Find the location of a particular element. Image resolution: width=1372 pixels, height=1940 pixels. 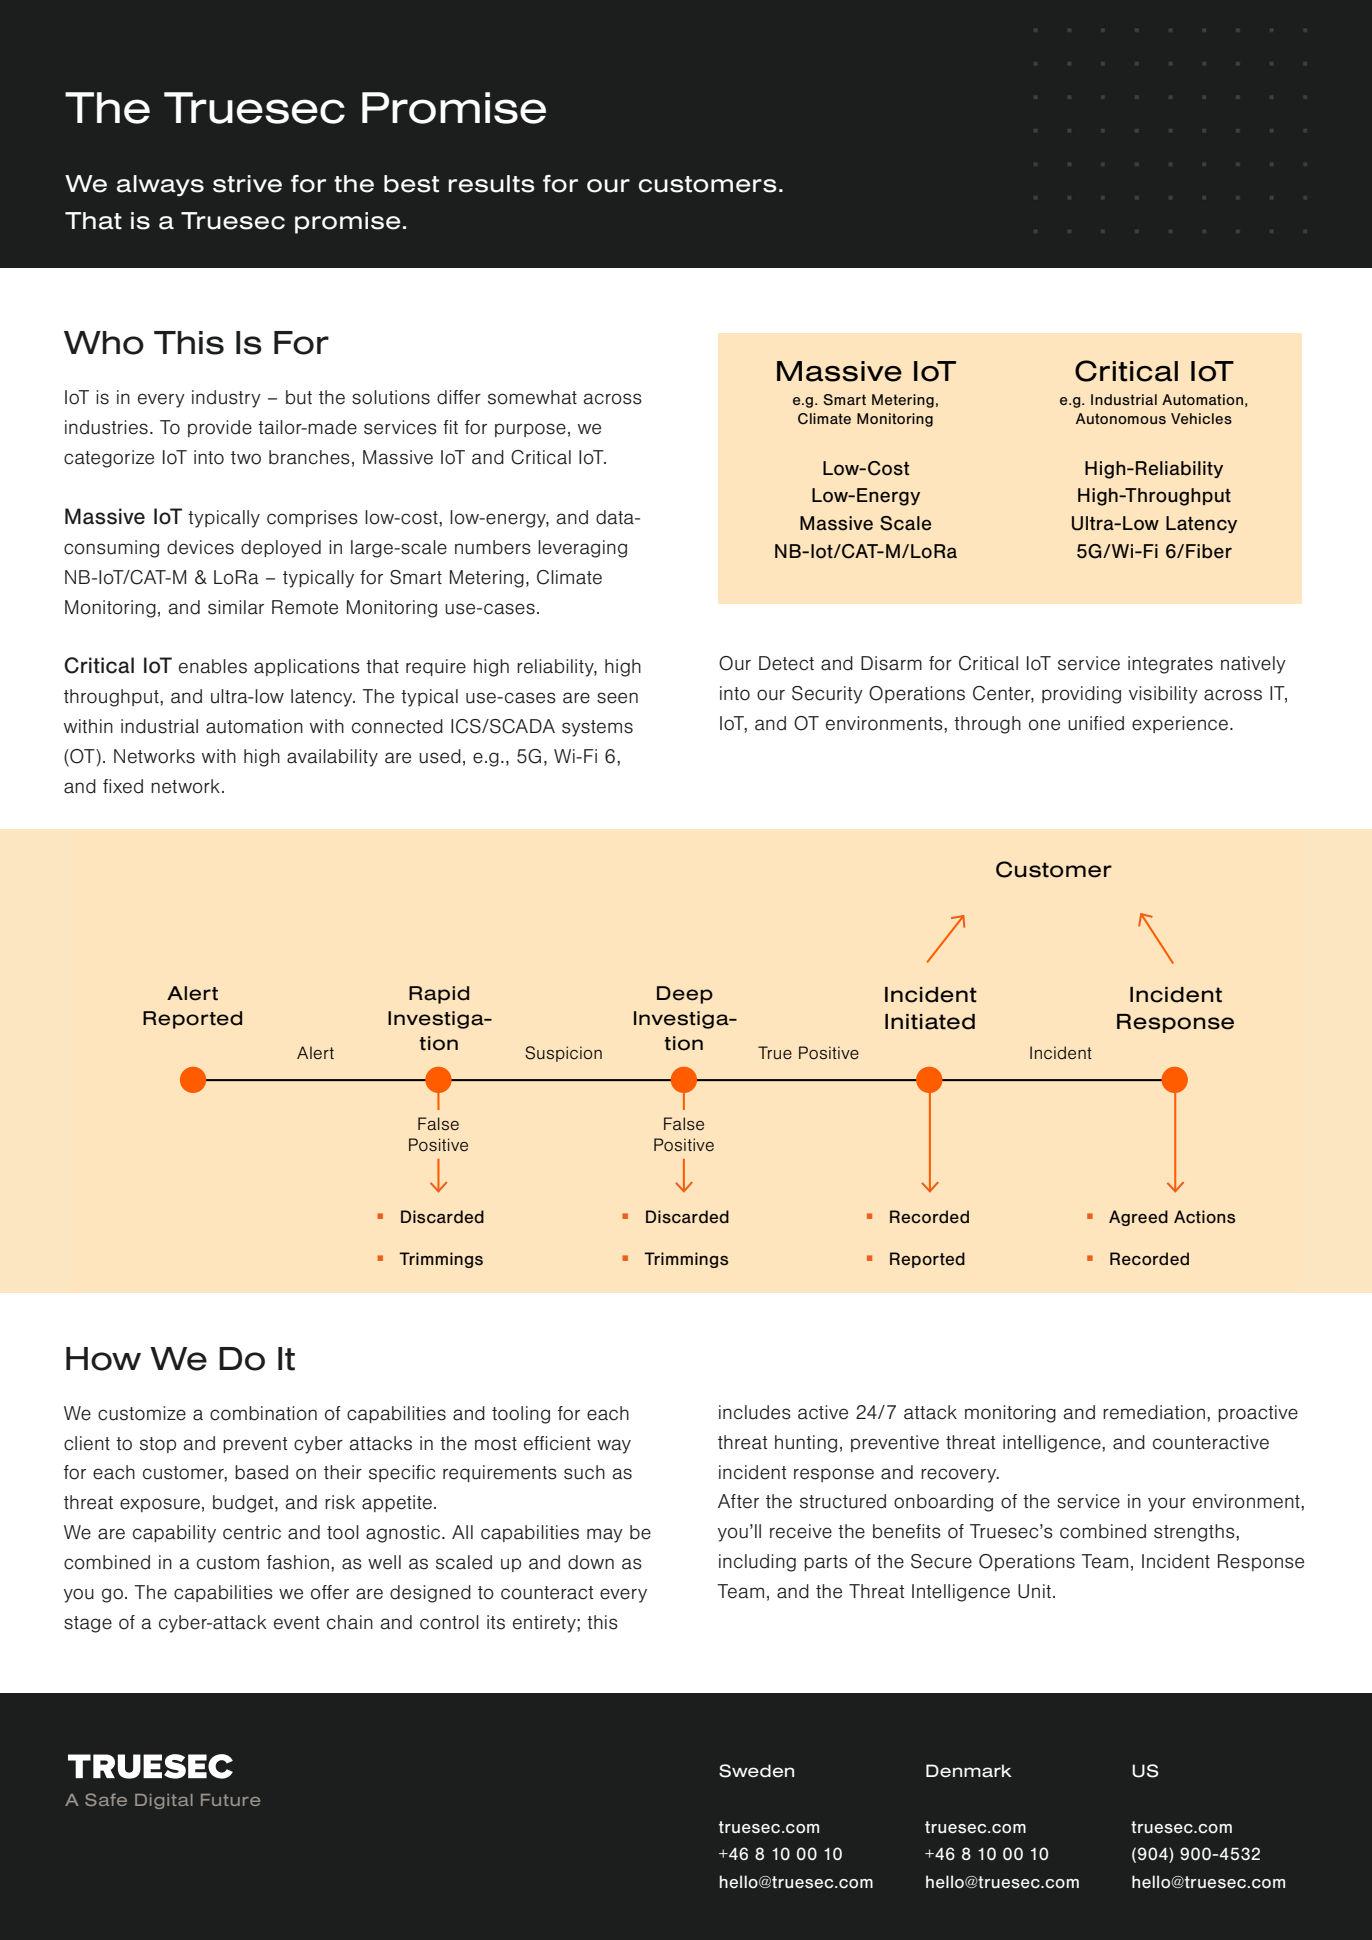

strive is located at coordinates (247, 184).
